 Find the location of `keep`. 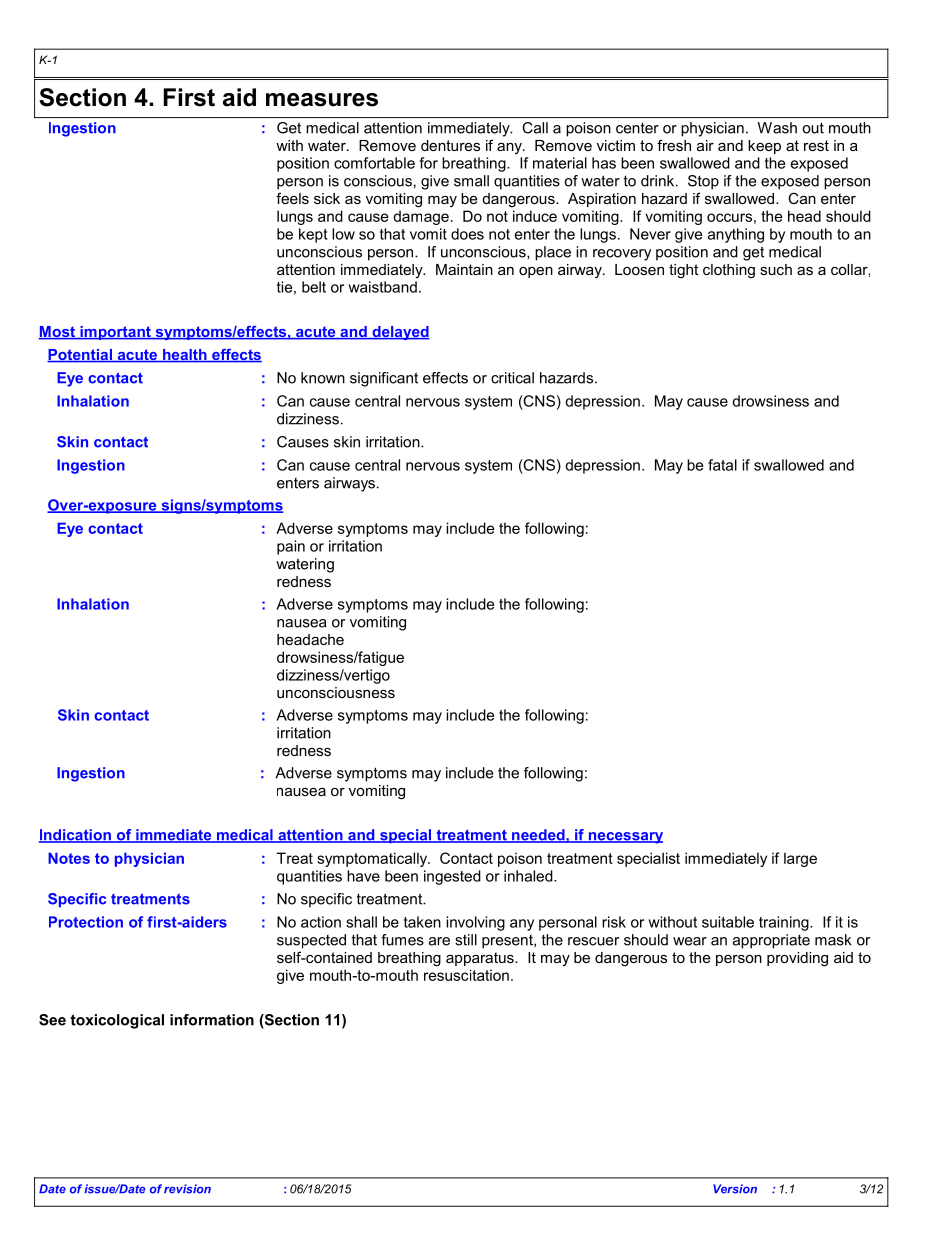

keep is located at coordinates (764, 147).
